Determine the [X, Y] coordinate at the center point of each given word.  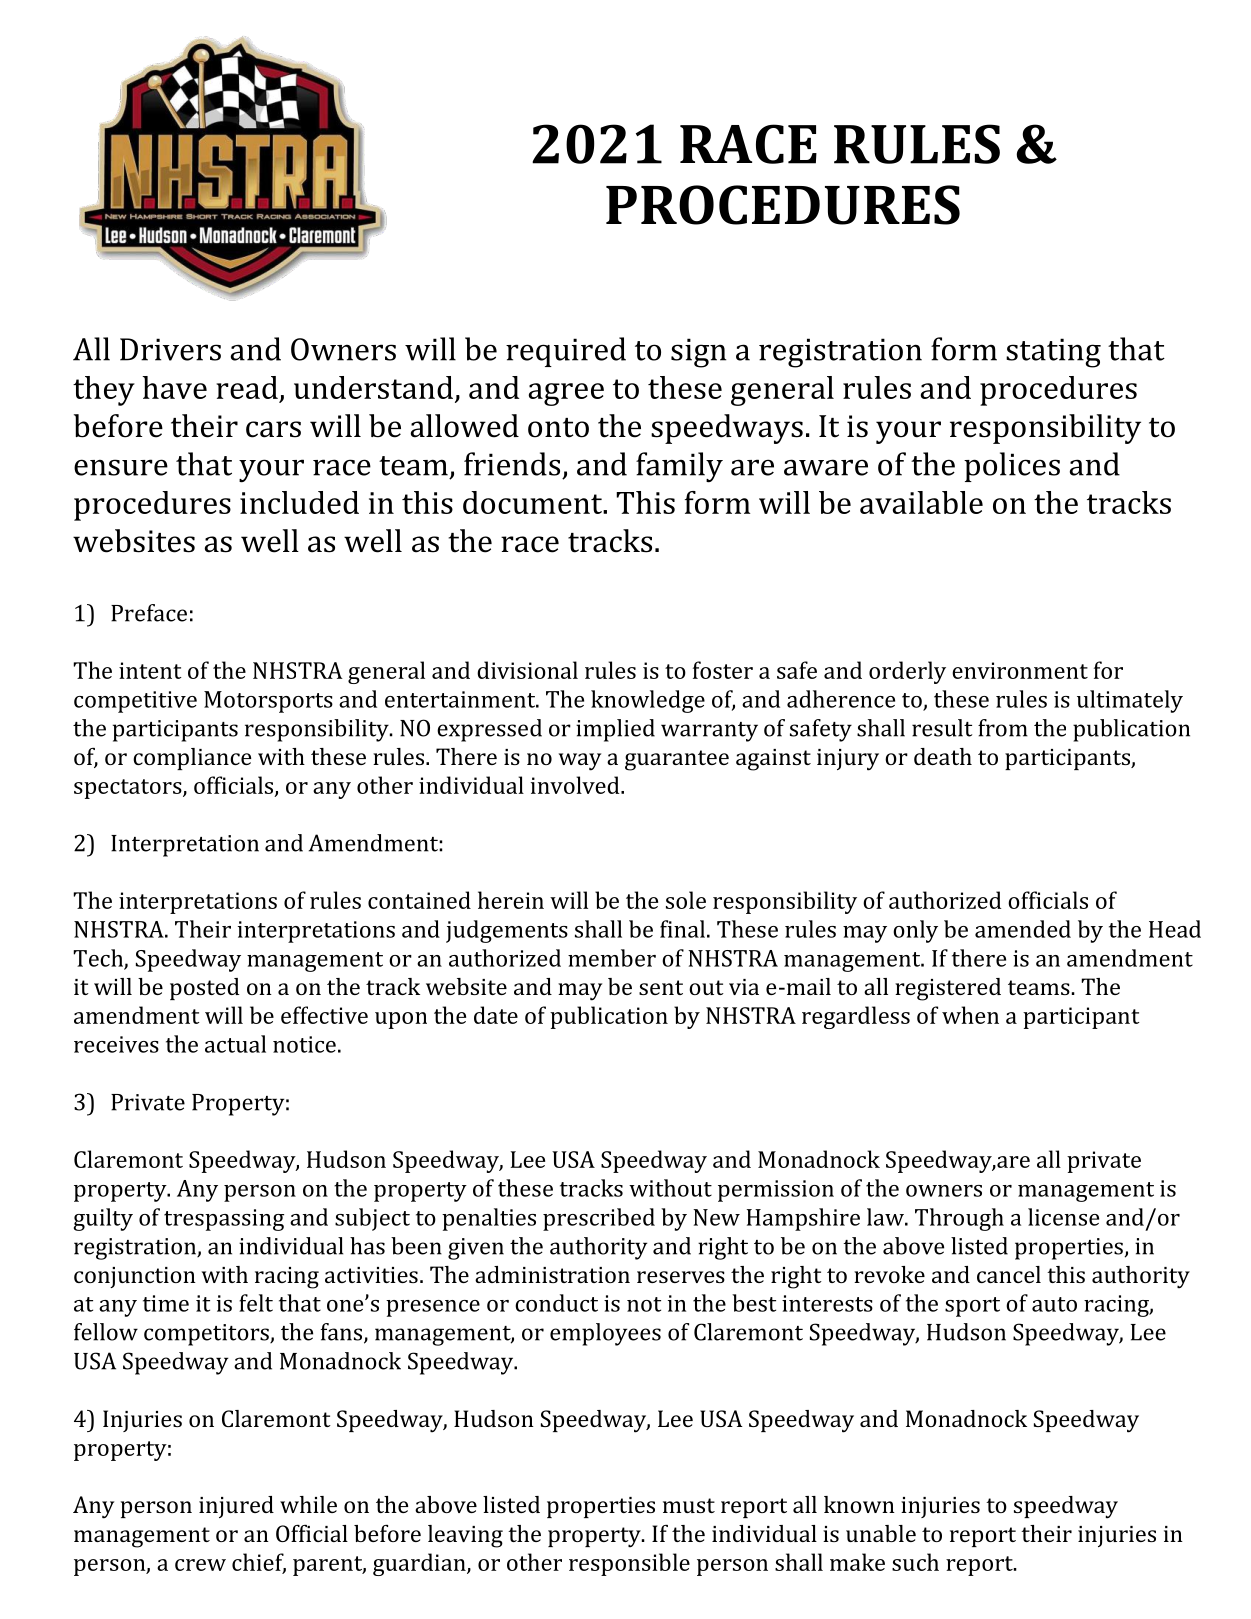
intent [150, 670]
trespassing [224, 1220]
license [1063, 1217]
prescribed [599, 1219]
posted [204, 989]
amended [1023, 929]
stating [1053, 353]
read [247, 387]
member [612, 958]
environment [1020, 670]
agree [566, 394]
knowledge [648, 701]
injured [236, 1507]
